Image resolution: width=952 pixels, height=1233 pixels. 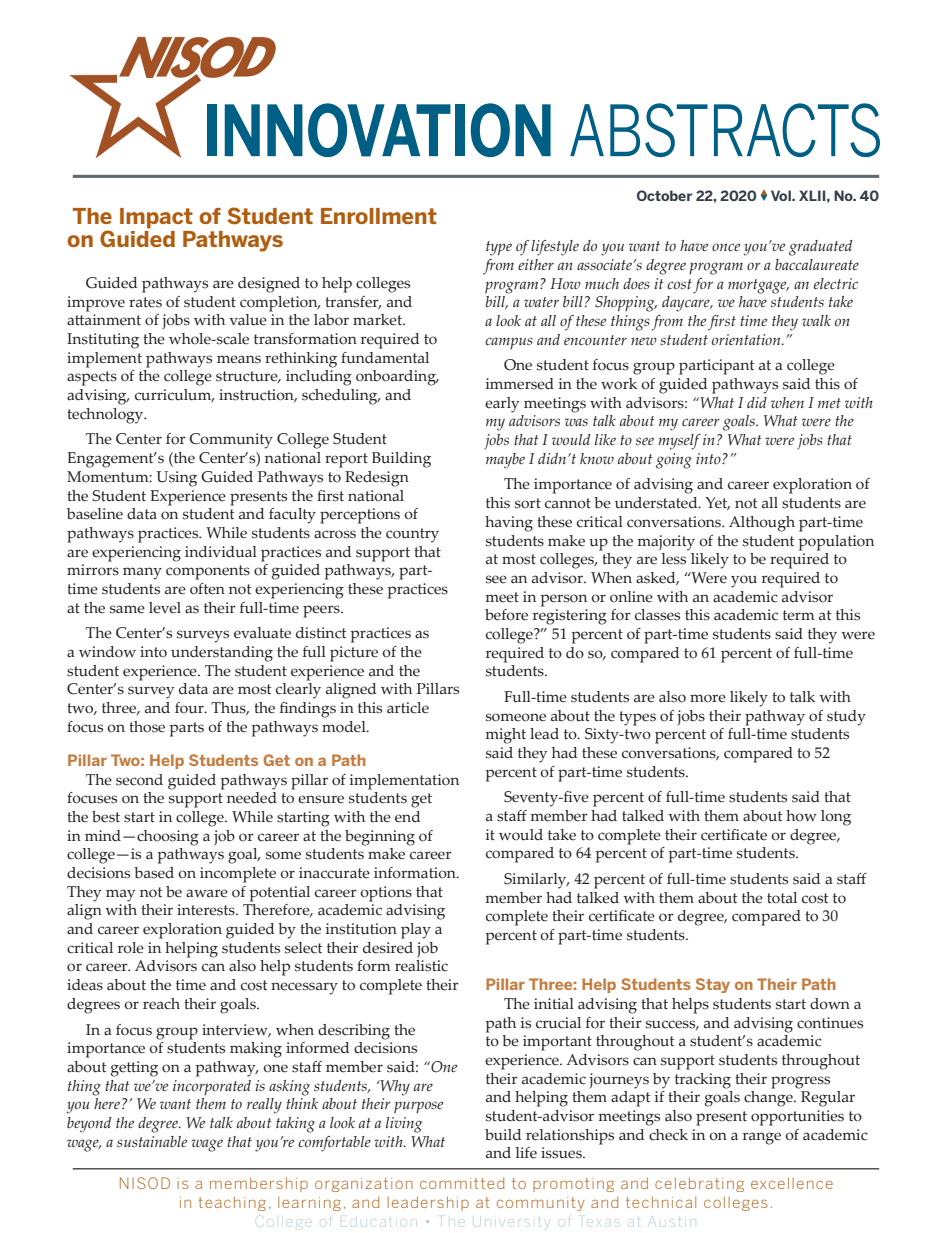 I want to click on play, so click(x=416, y=931).
